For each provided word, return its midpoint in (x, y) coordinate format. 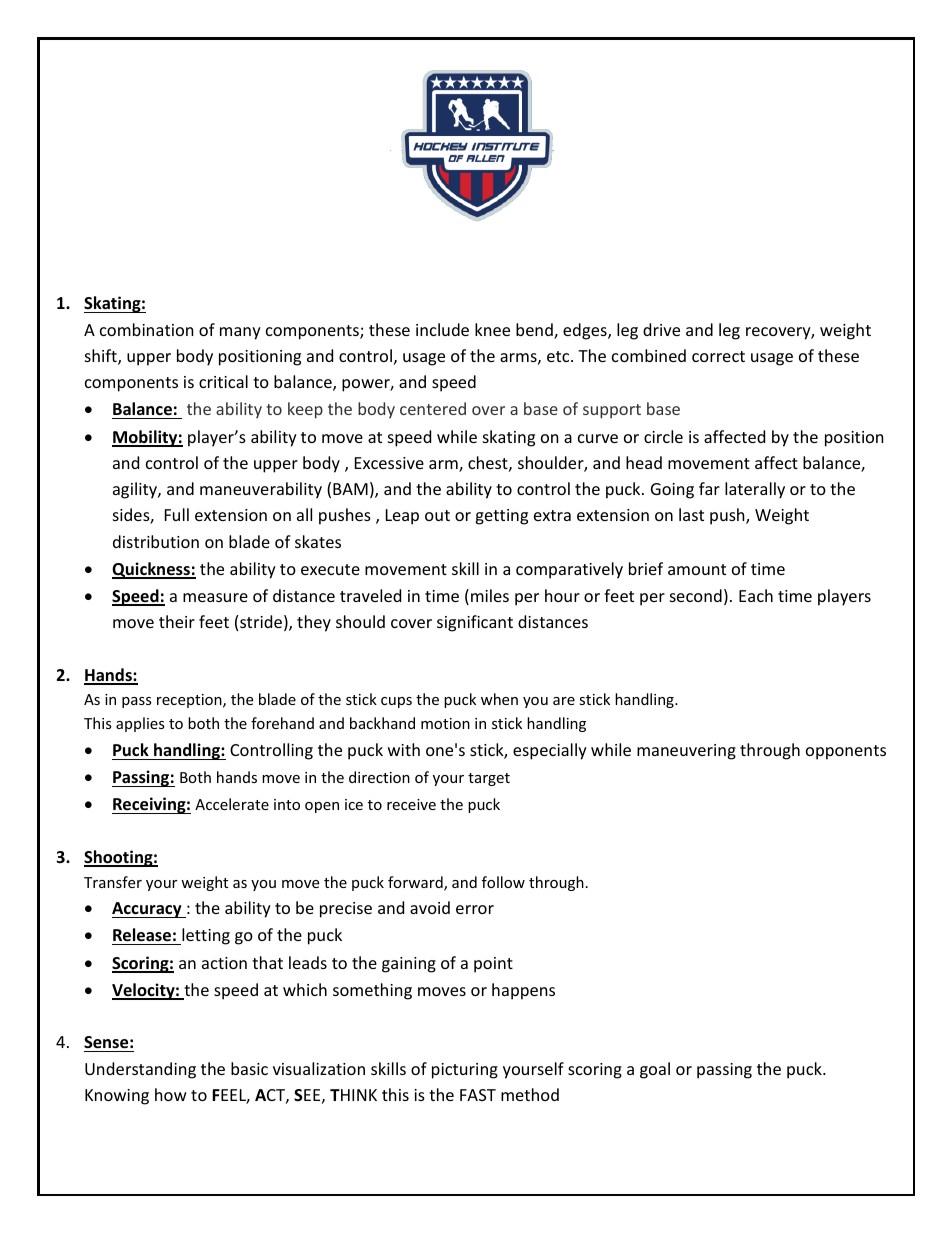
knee (492, 329)
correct (718, 356)
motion (445, 723)
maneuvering (686, 752)
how (171, 1094)
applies (140, 724)
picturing (465, 1071)
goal (655, 1070)
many (240, 333)
